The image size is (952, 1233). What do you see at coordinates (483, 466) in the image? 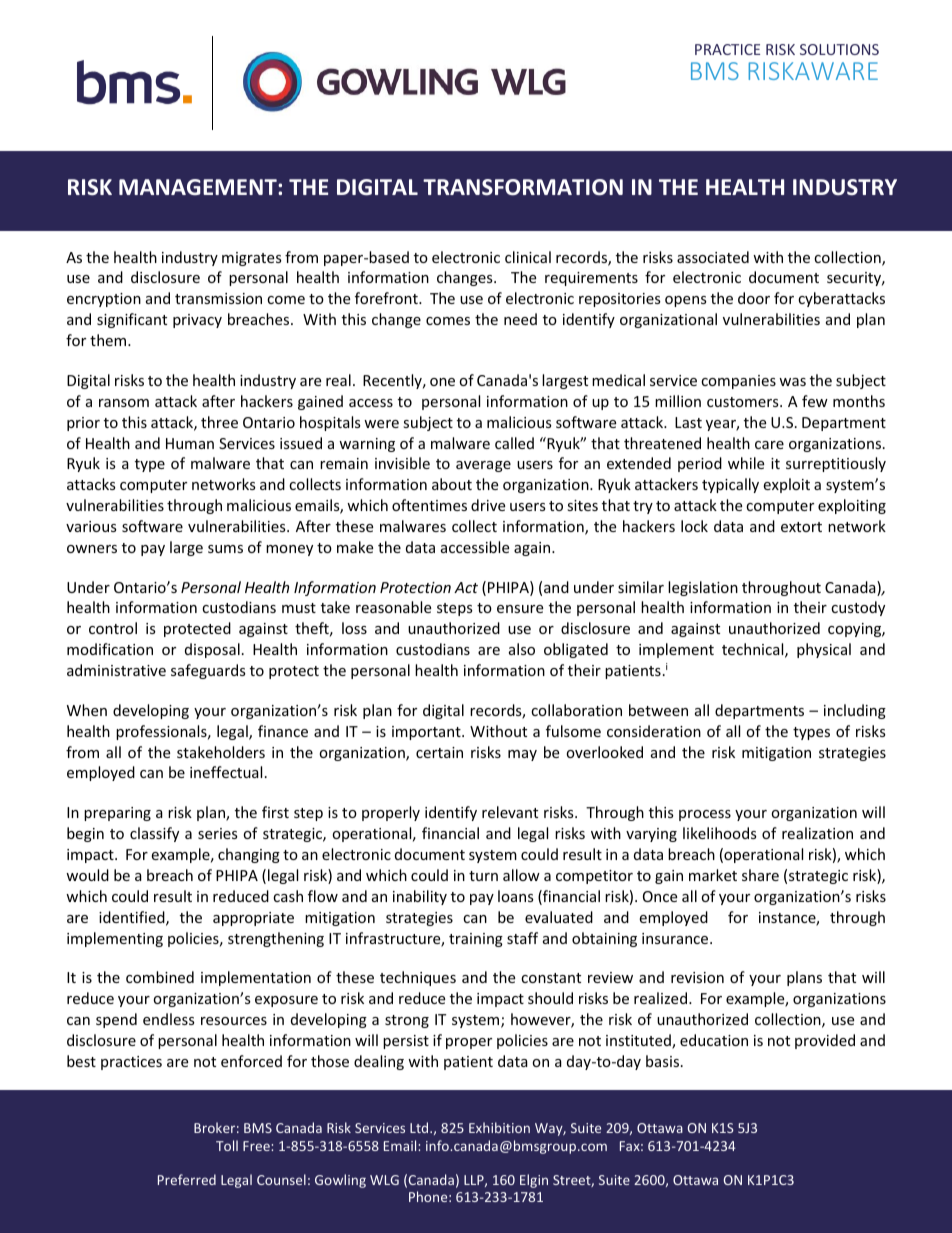
I see `average` at bounding box center [483, 466].
